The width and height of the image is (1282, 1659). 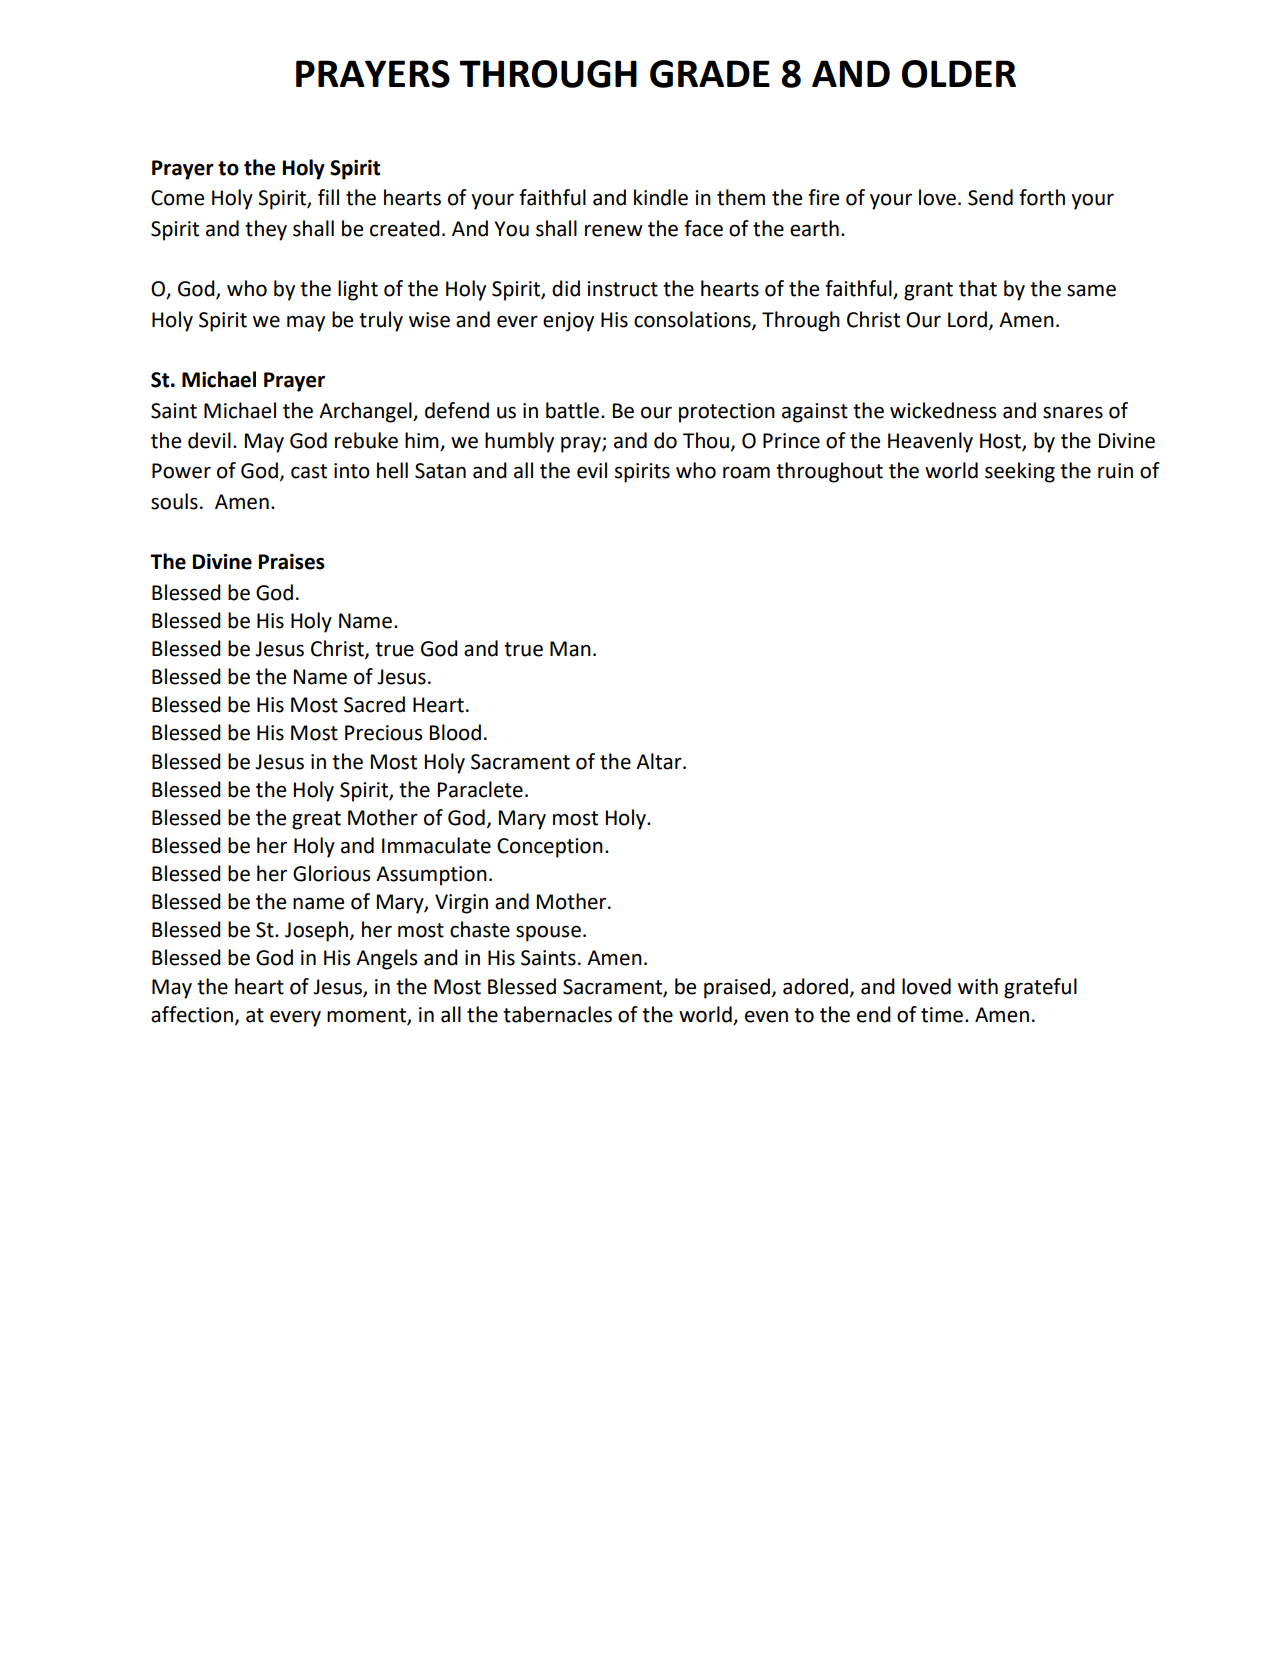 I want to click on with, so click(x=978, y=986).
